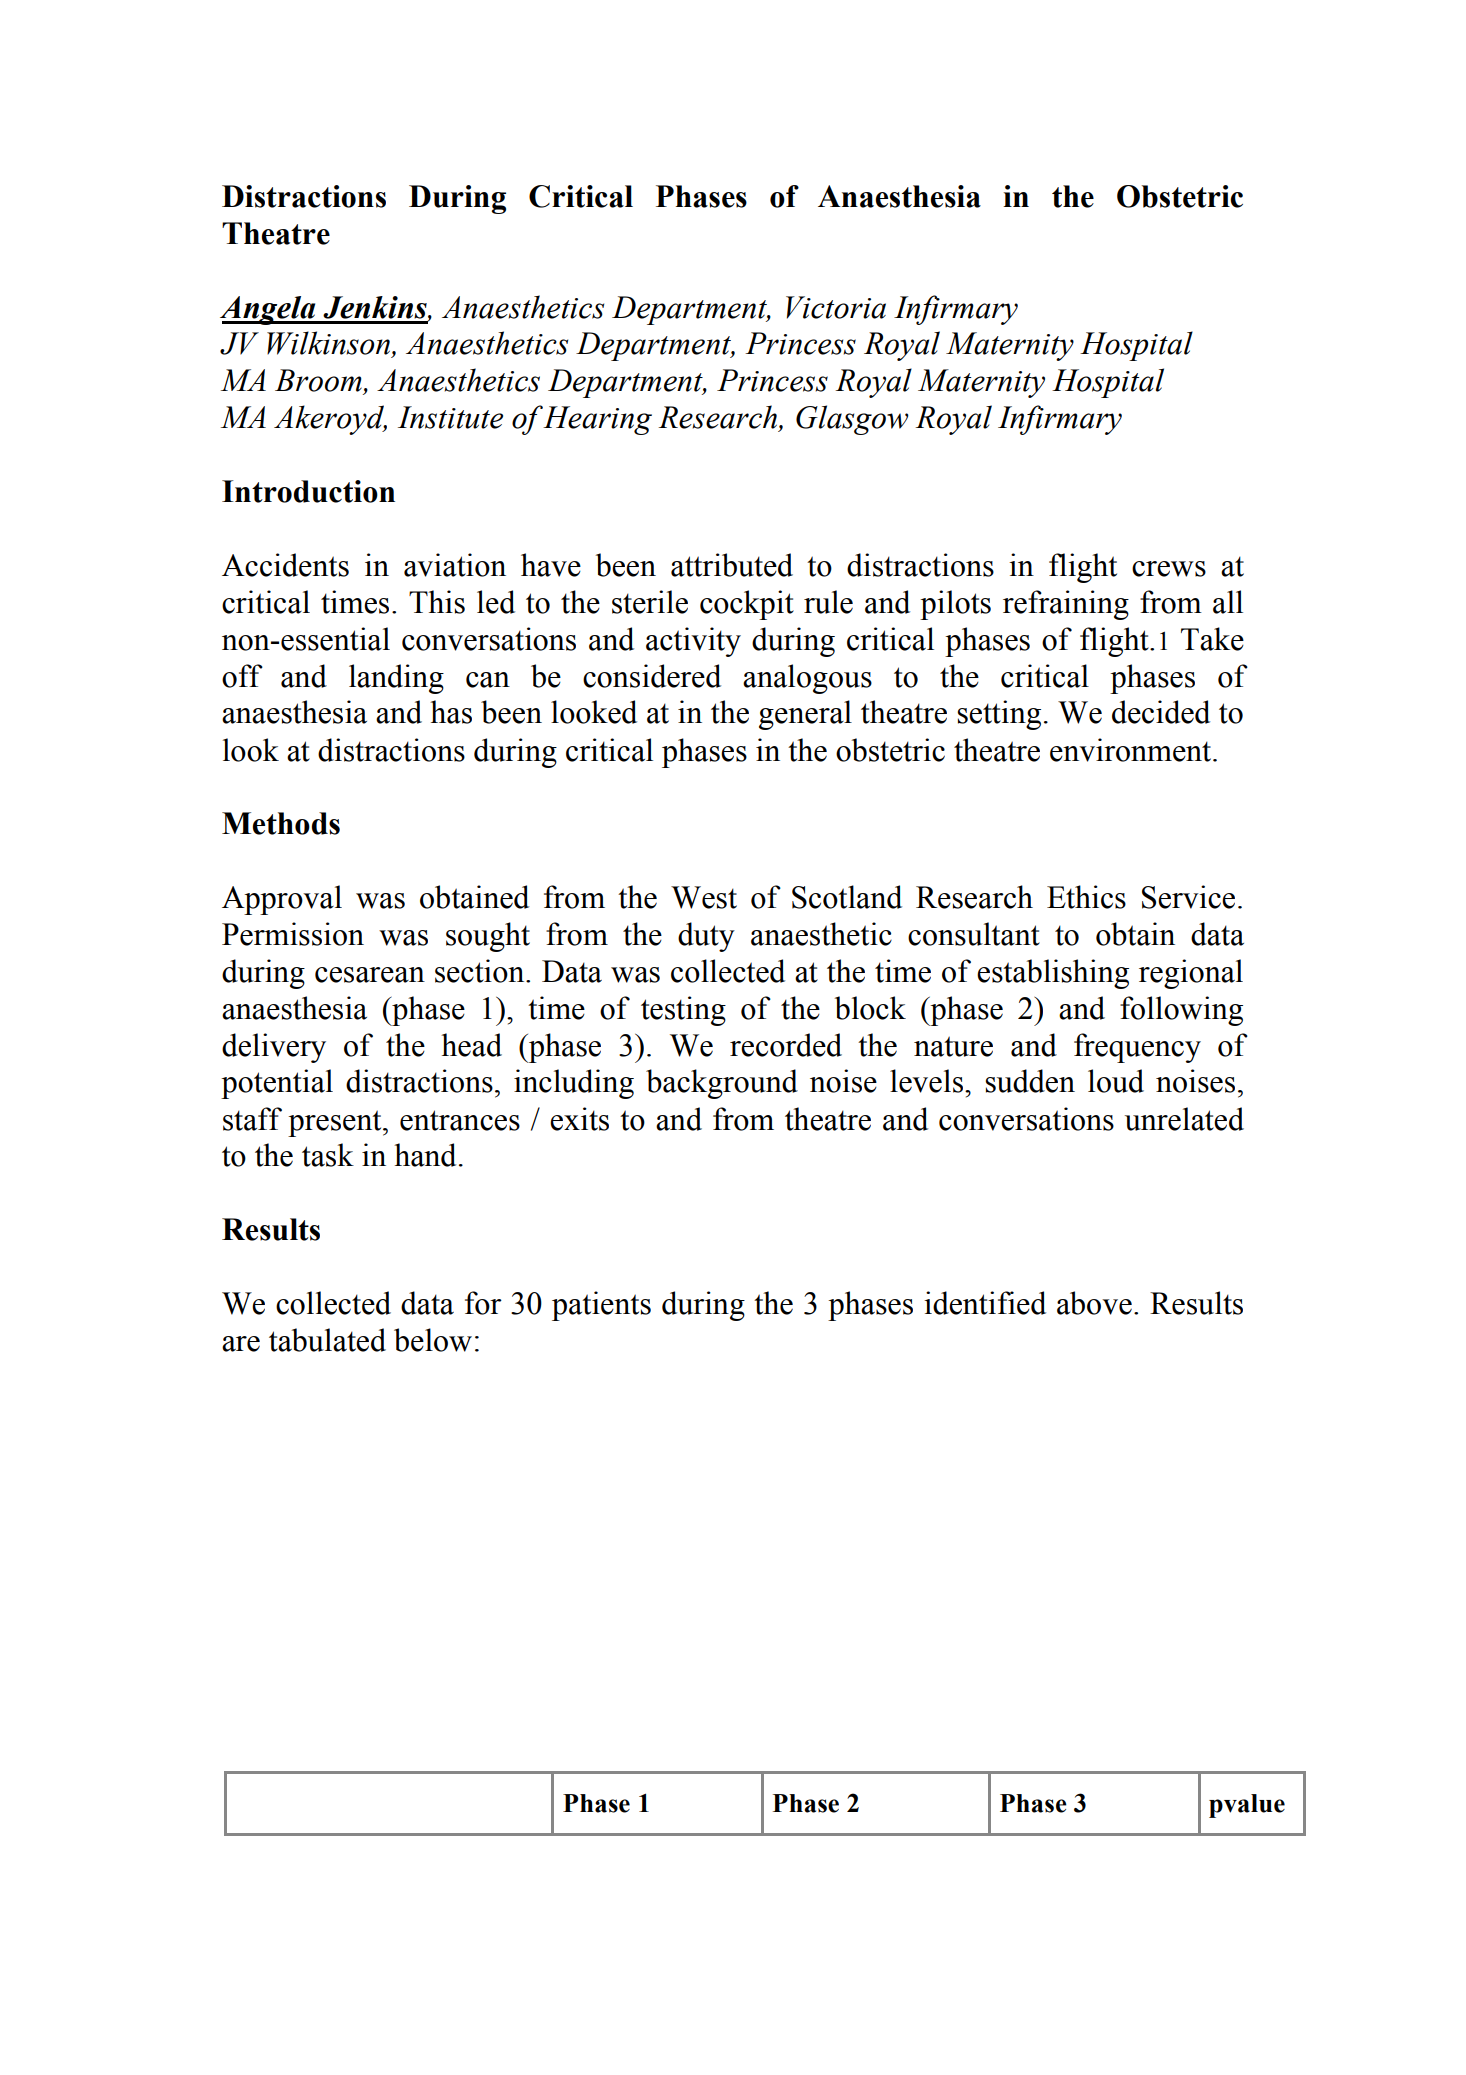 This image has height=2075, width=1466. Describe the element at coordinates (836, 307) in the image. I see `Victoria` at that location.
